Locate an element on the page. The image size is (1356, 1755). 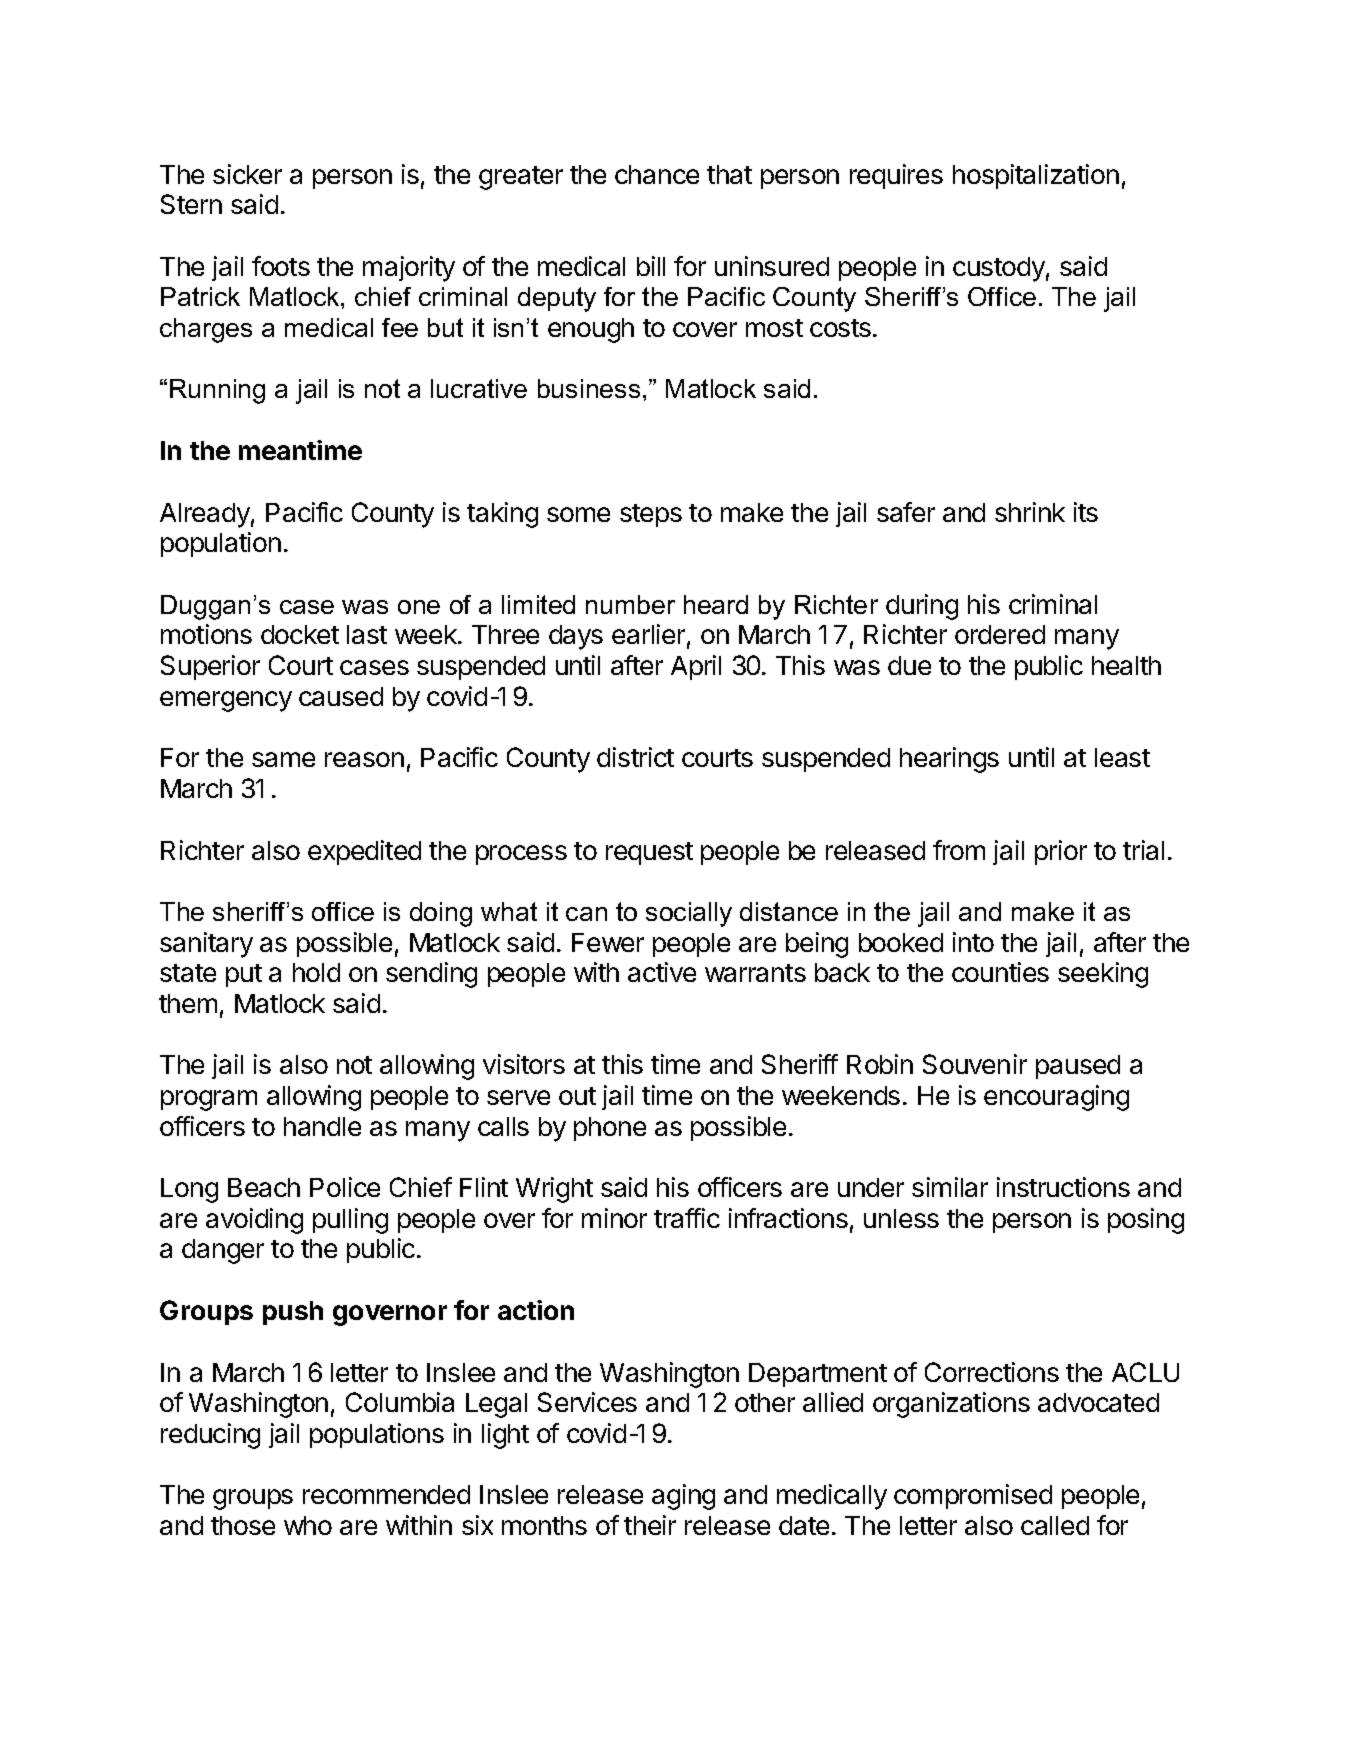
expedited is located at coordinates (364, 852).
